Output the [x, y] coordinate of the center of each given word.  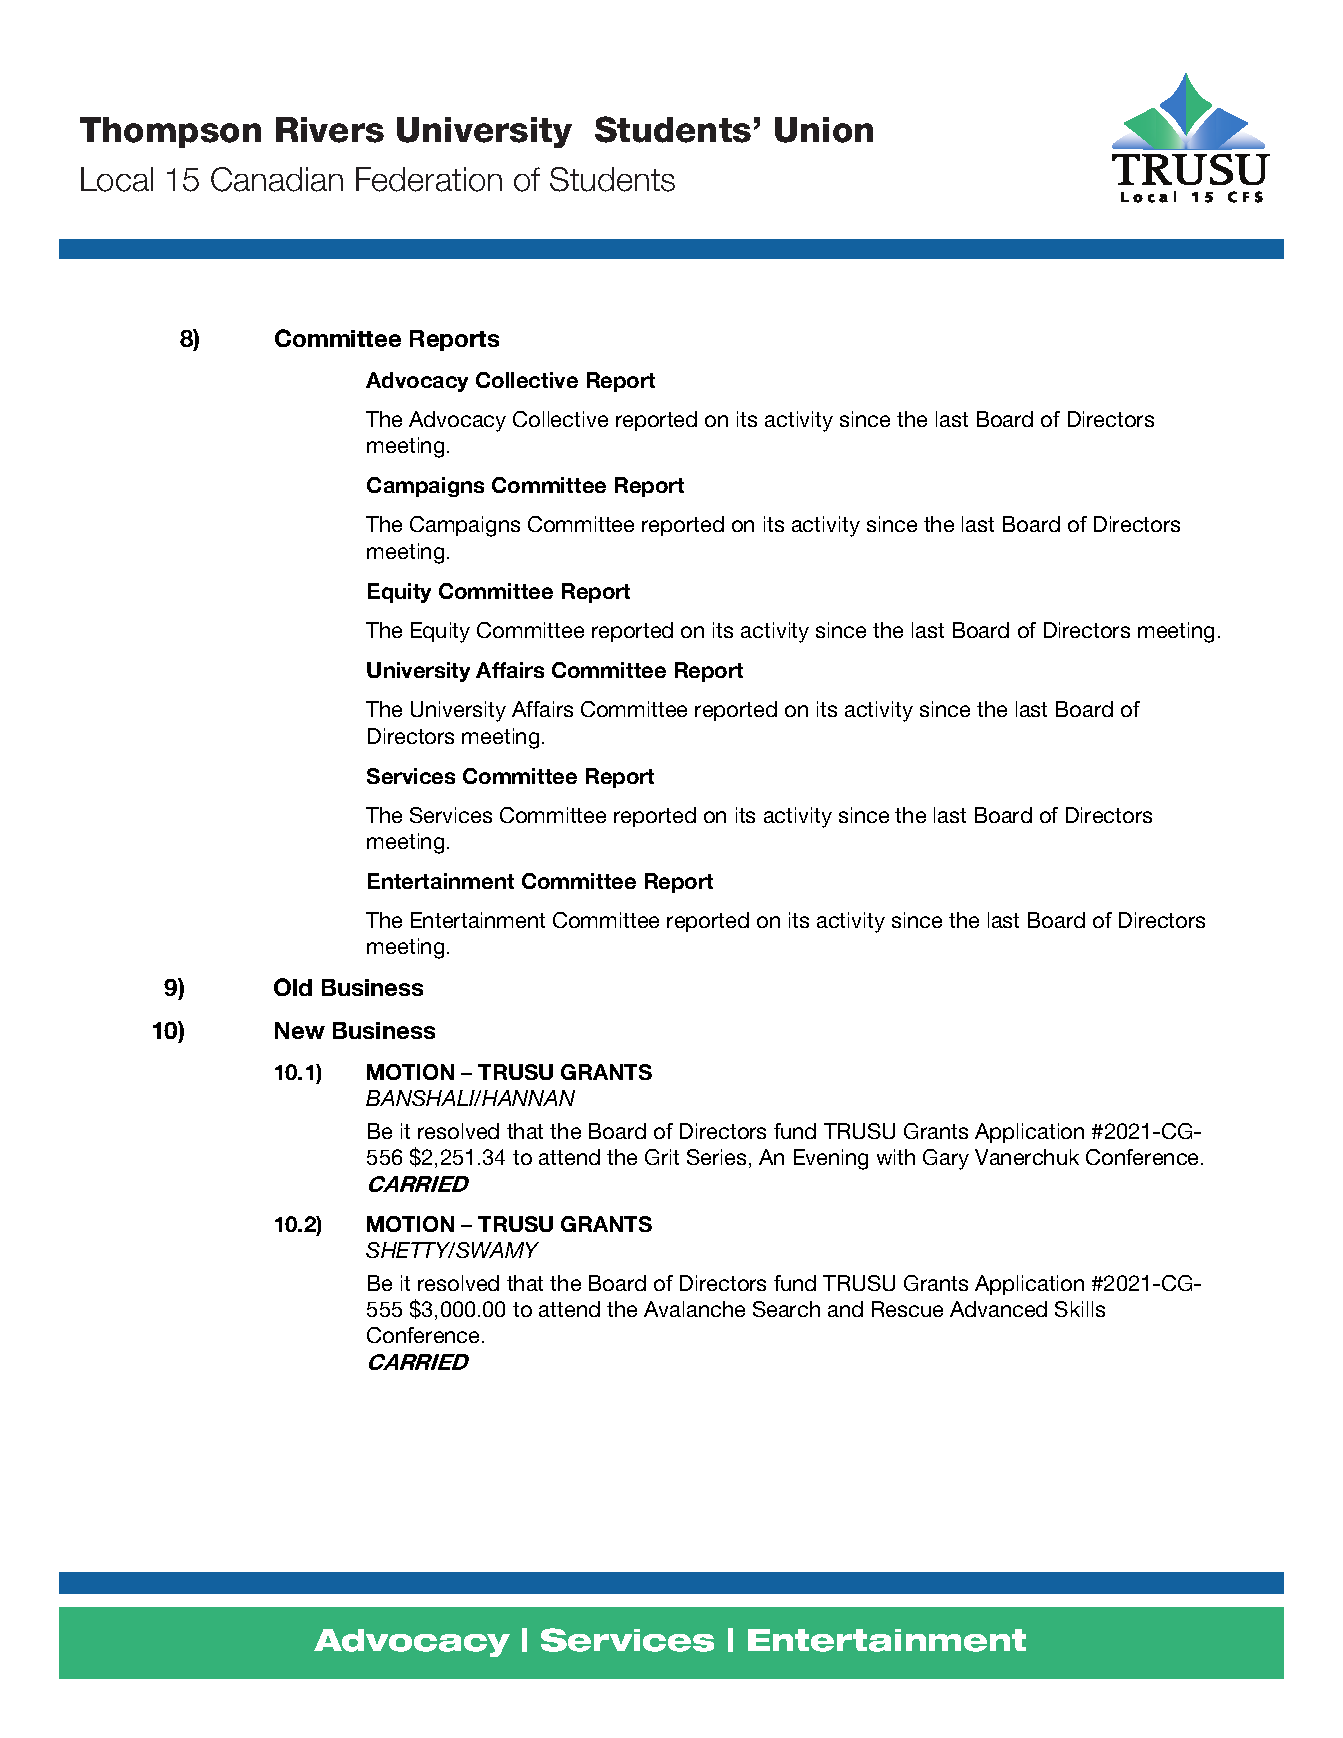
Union [824, 130]
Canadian [277, 179]
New [300, 1030]
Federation [429, 179]
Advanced [998, 1309]
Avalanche [694, 1309]
